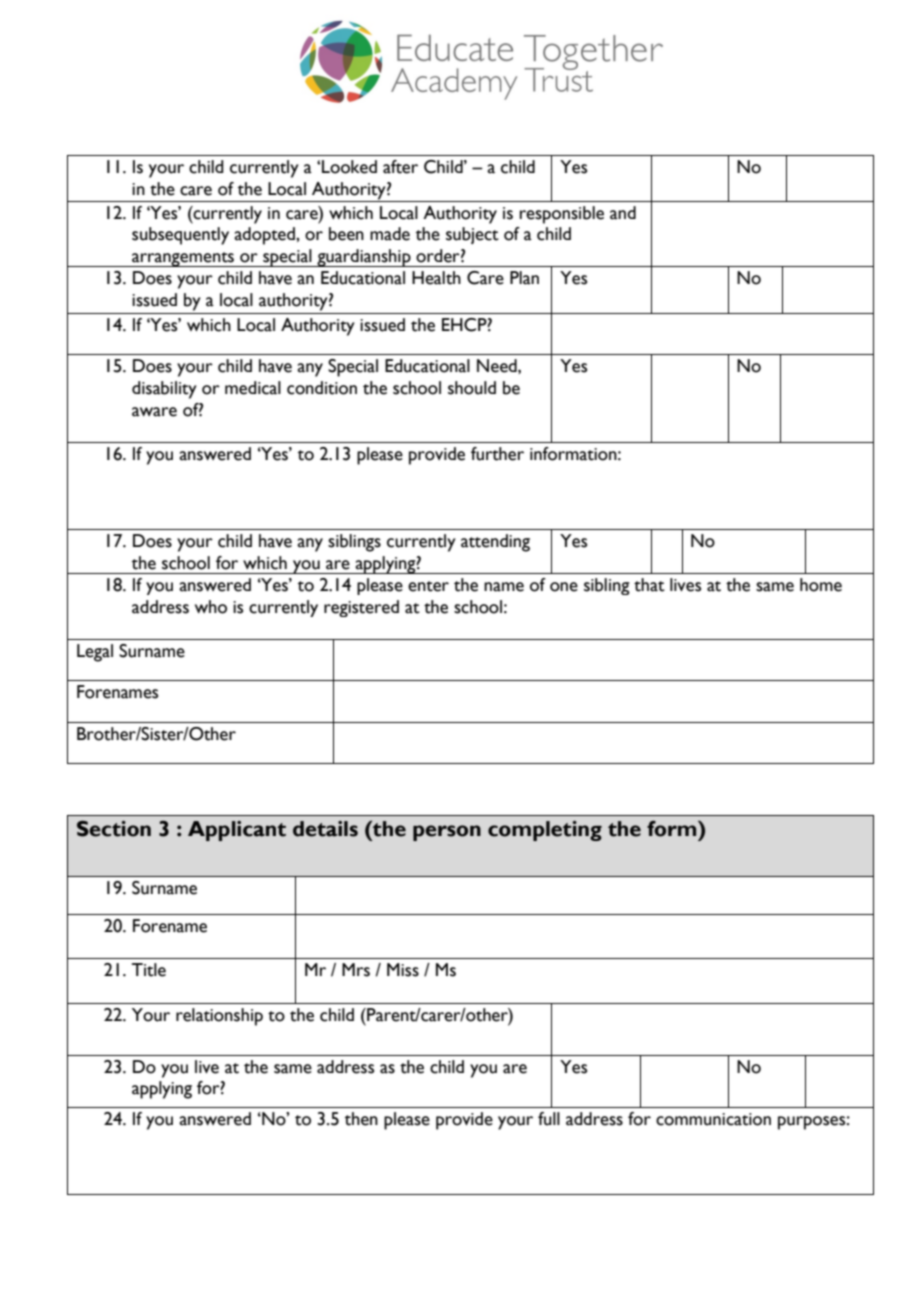 This image has width=924, height=1308. Describe the element at coordinates (180, 236) in the image. I see `subsequently` at that location.
